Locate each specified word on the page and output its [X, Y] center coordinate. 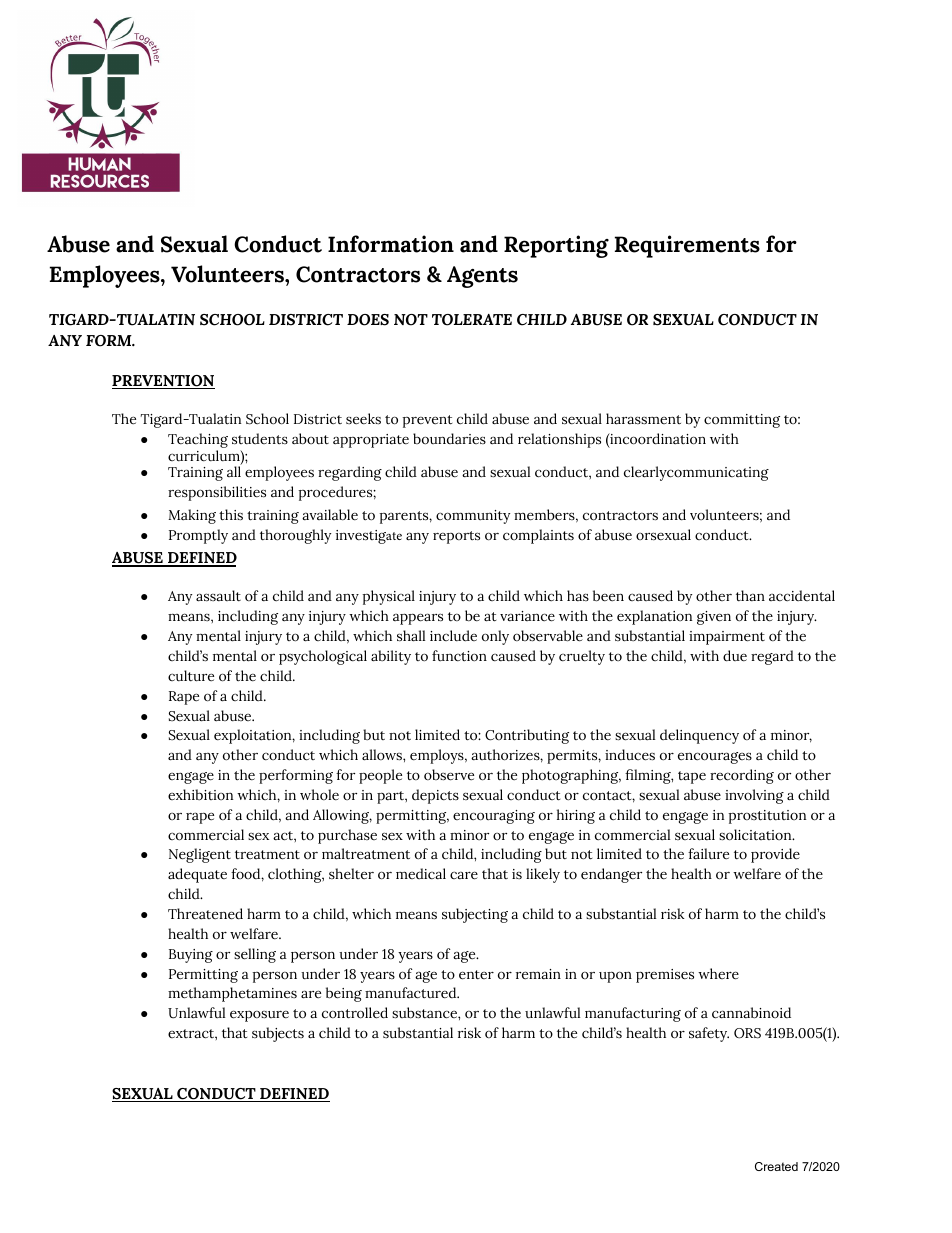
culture [191, 676]
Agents [482, 277]
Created [776, 1166]
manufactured [412, 993]
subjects [278, 1034]
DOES [368, 320]
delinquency [699, 736]
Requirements [687, 246]
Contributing [527, 736]
